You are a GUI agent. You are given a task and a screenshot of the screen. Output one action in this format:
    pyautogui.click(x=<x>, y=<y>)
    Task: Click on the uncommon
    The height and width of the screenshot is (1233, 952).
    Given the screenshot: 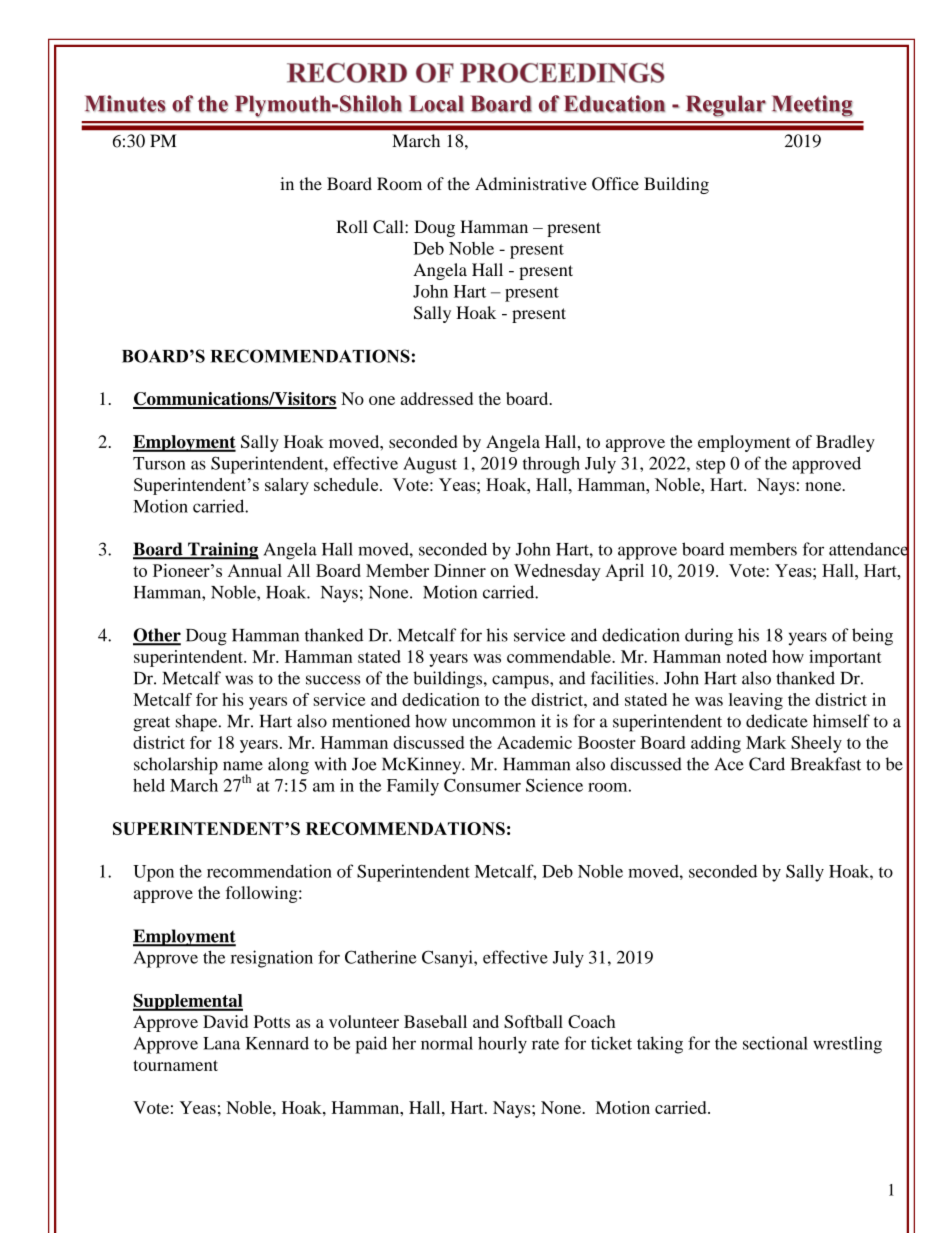 What is the action you would take?
    pyautogui.click(x=494, y=723)
